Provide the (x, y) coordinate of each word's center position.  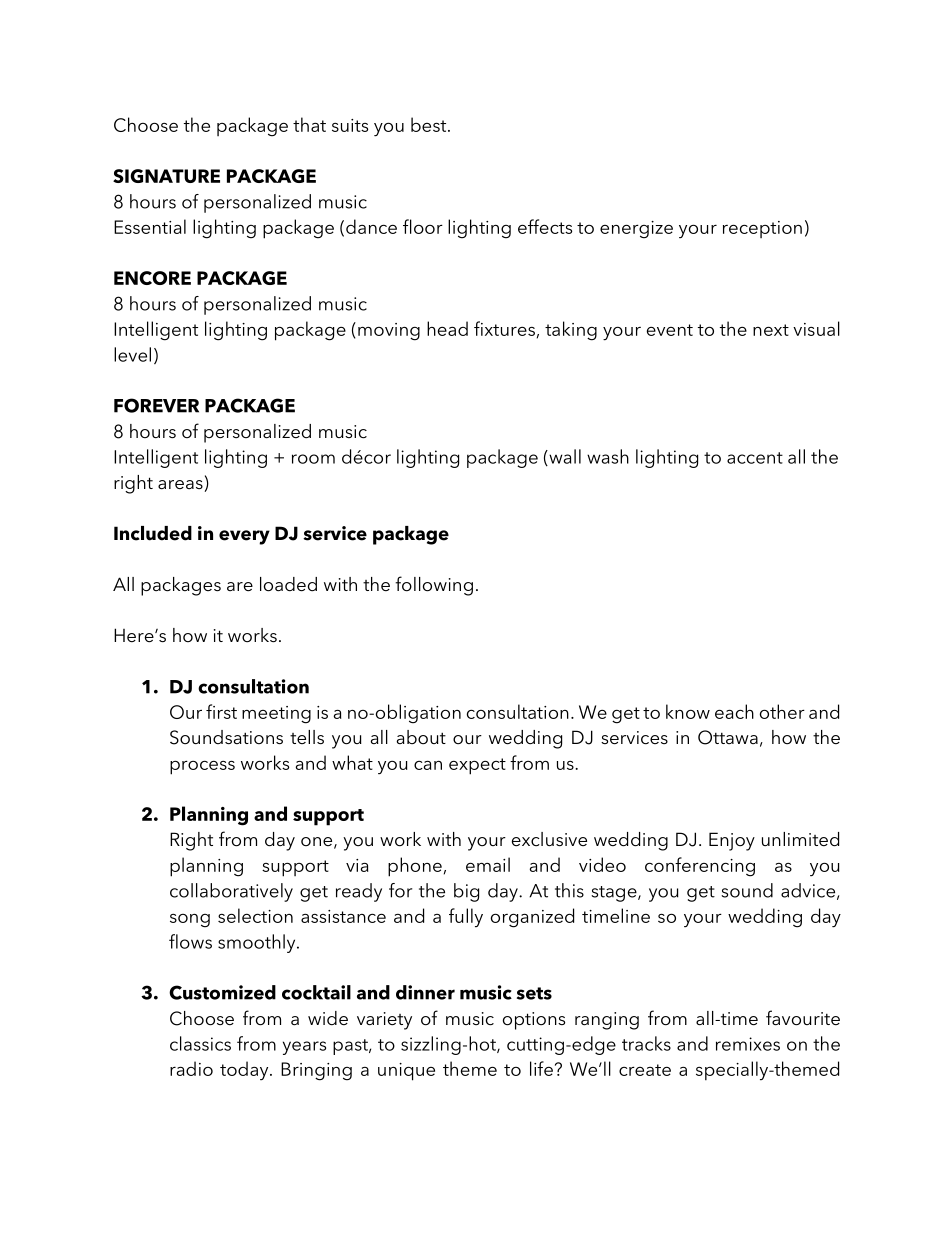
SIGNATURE (166, 176)
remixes (748, 1044)
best (430, 124)
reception (762, 229)
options (534, 1021)
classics (200, 1043)
